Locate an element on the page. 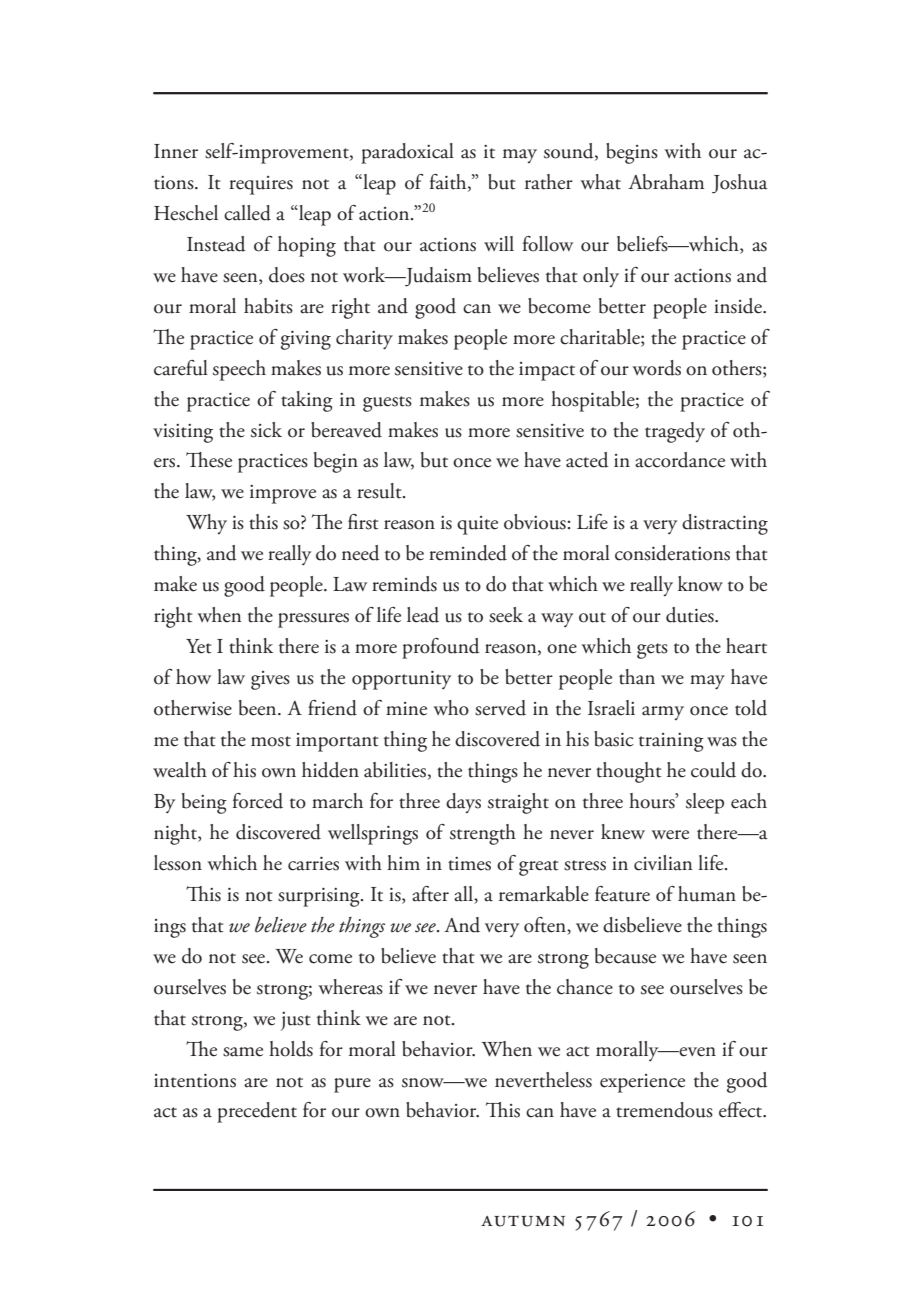 The height and width of the page is (1316, 921). paradoxical is located at coordinates (407, 153).
